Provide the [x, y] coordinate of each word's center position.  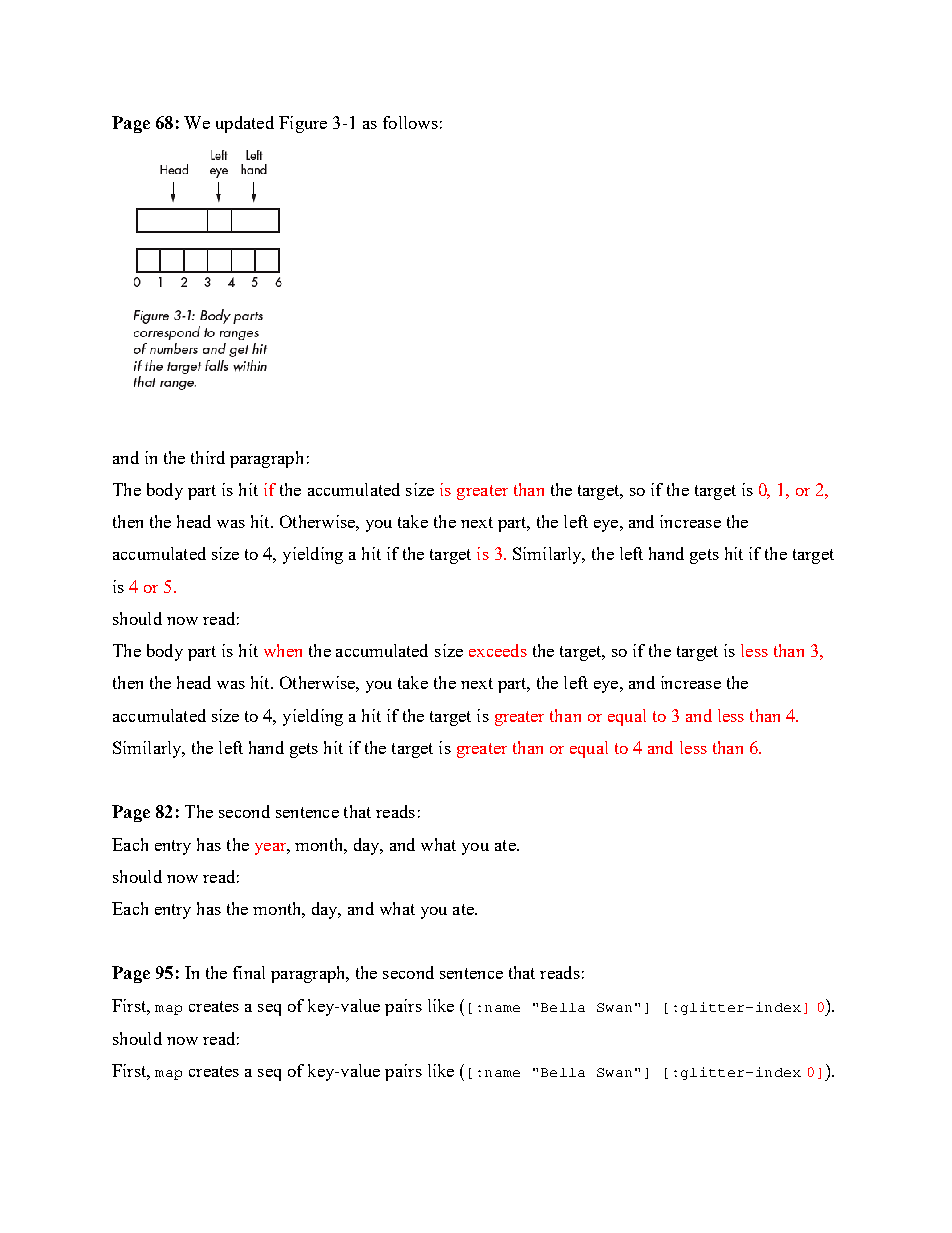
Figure [303, 124]
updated [245, 124]
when [283, 650]
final [249, 972]
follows [410, 122]
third [208, 457]
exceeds [498, 650]
